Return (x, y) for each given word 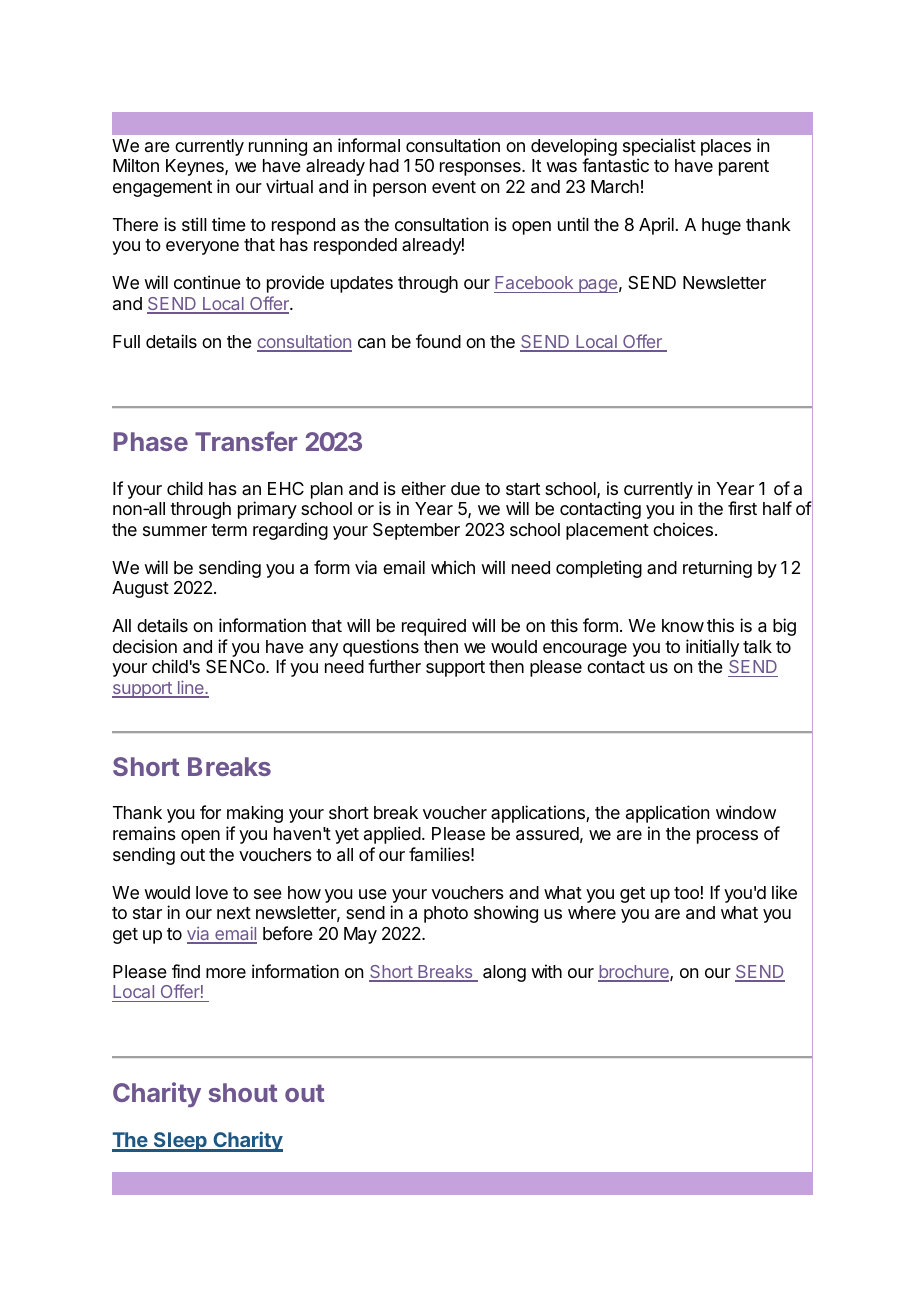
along (504, 973)
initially (712, 648)
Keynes (196, 167)
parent (744, 168)
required (434, 627)
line (190, 688)
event (454, 187)
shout (243, 1092)
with (546, 971)
